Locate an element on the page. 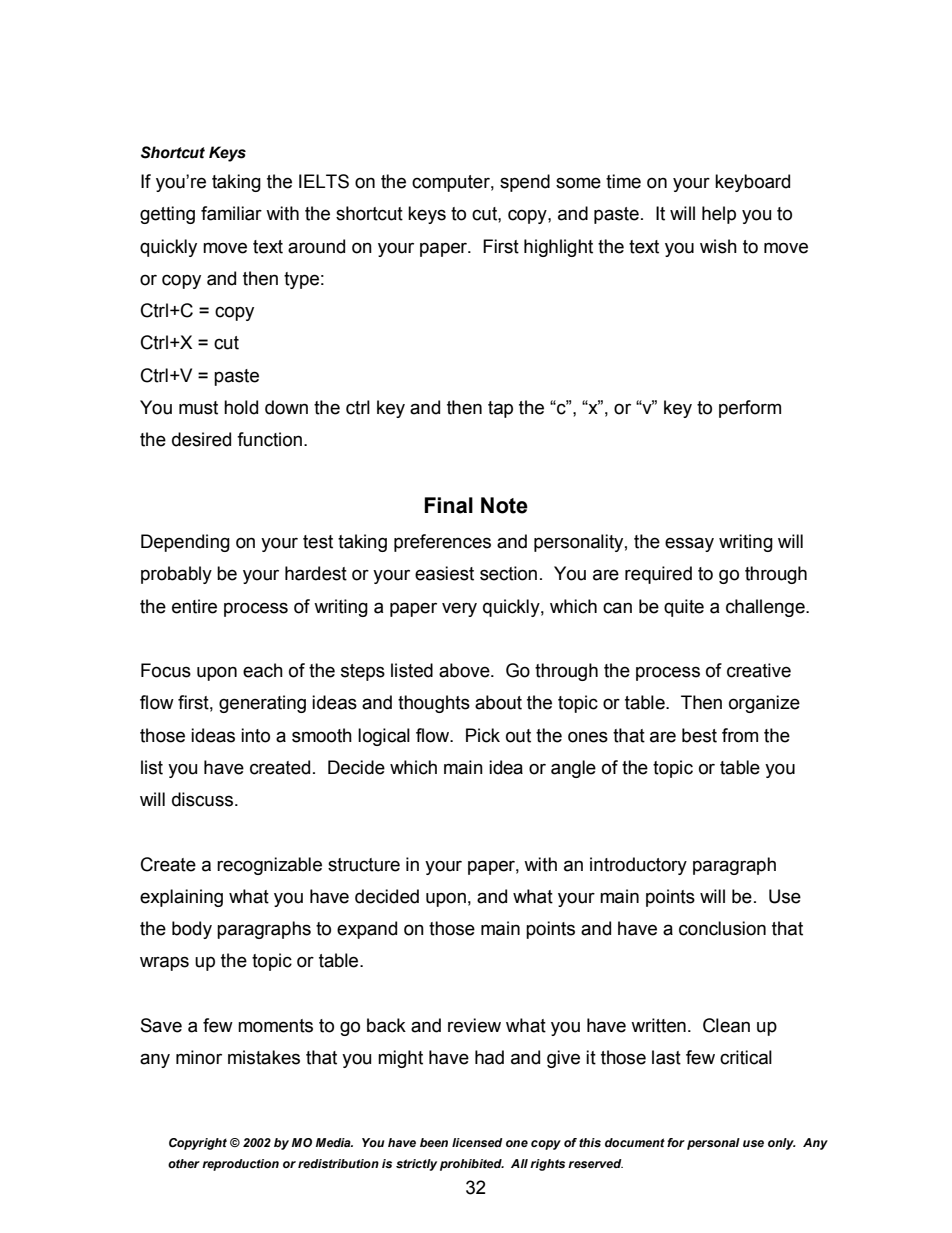  each is located at coordinates (263, 670).
